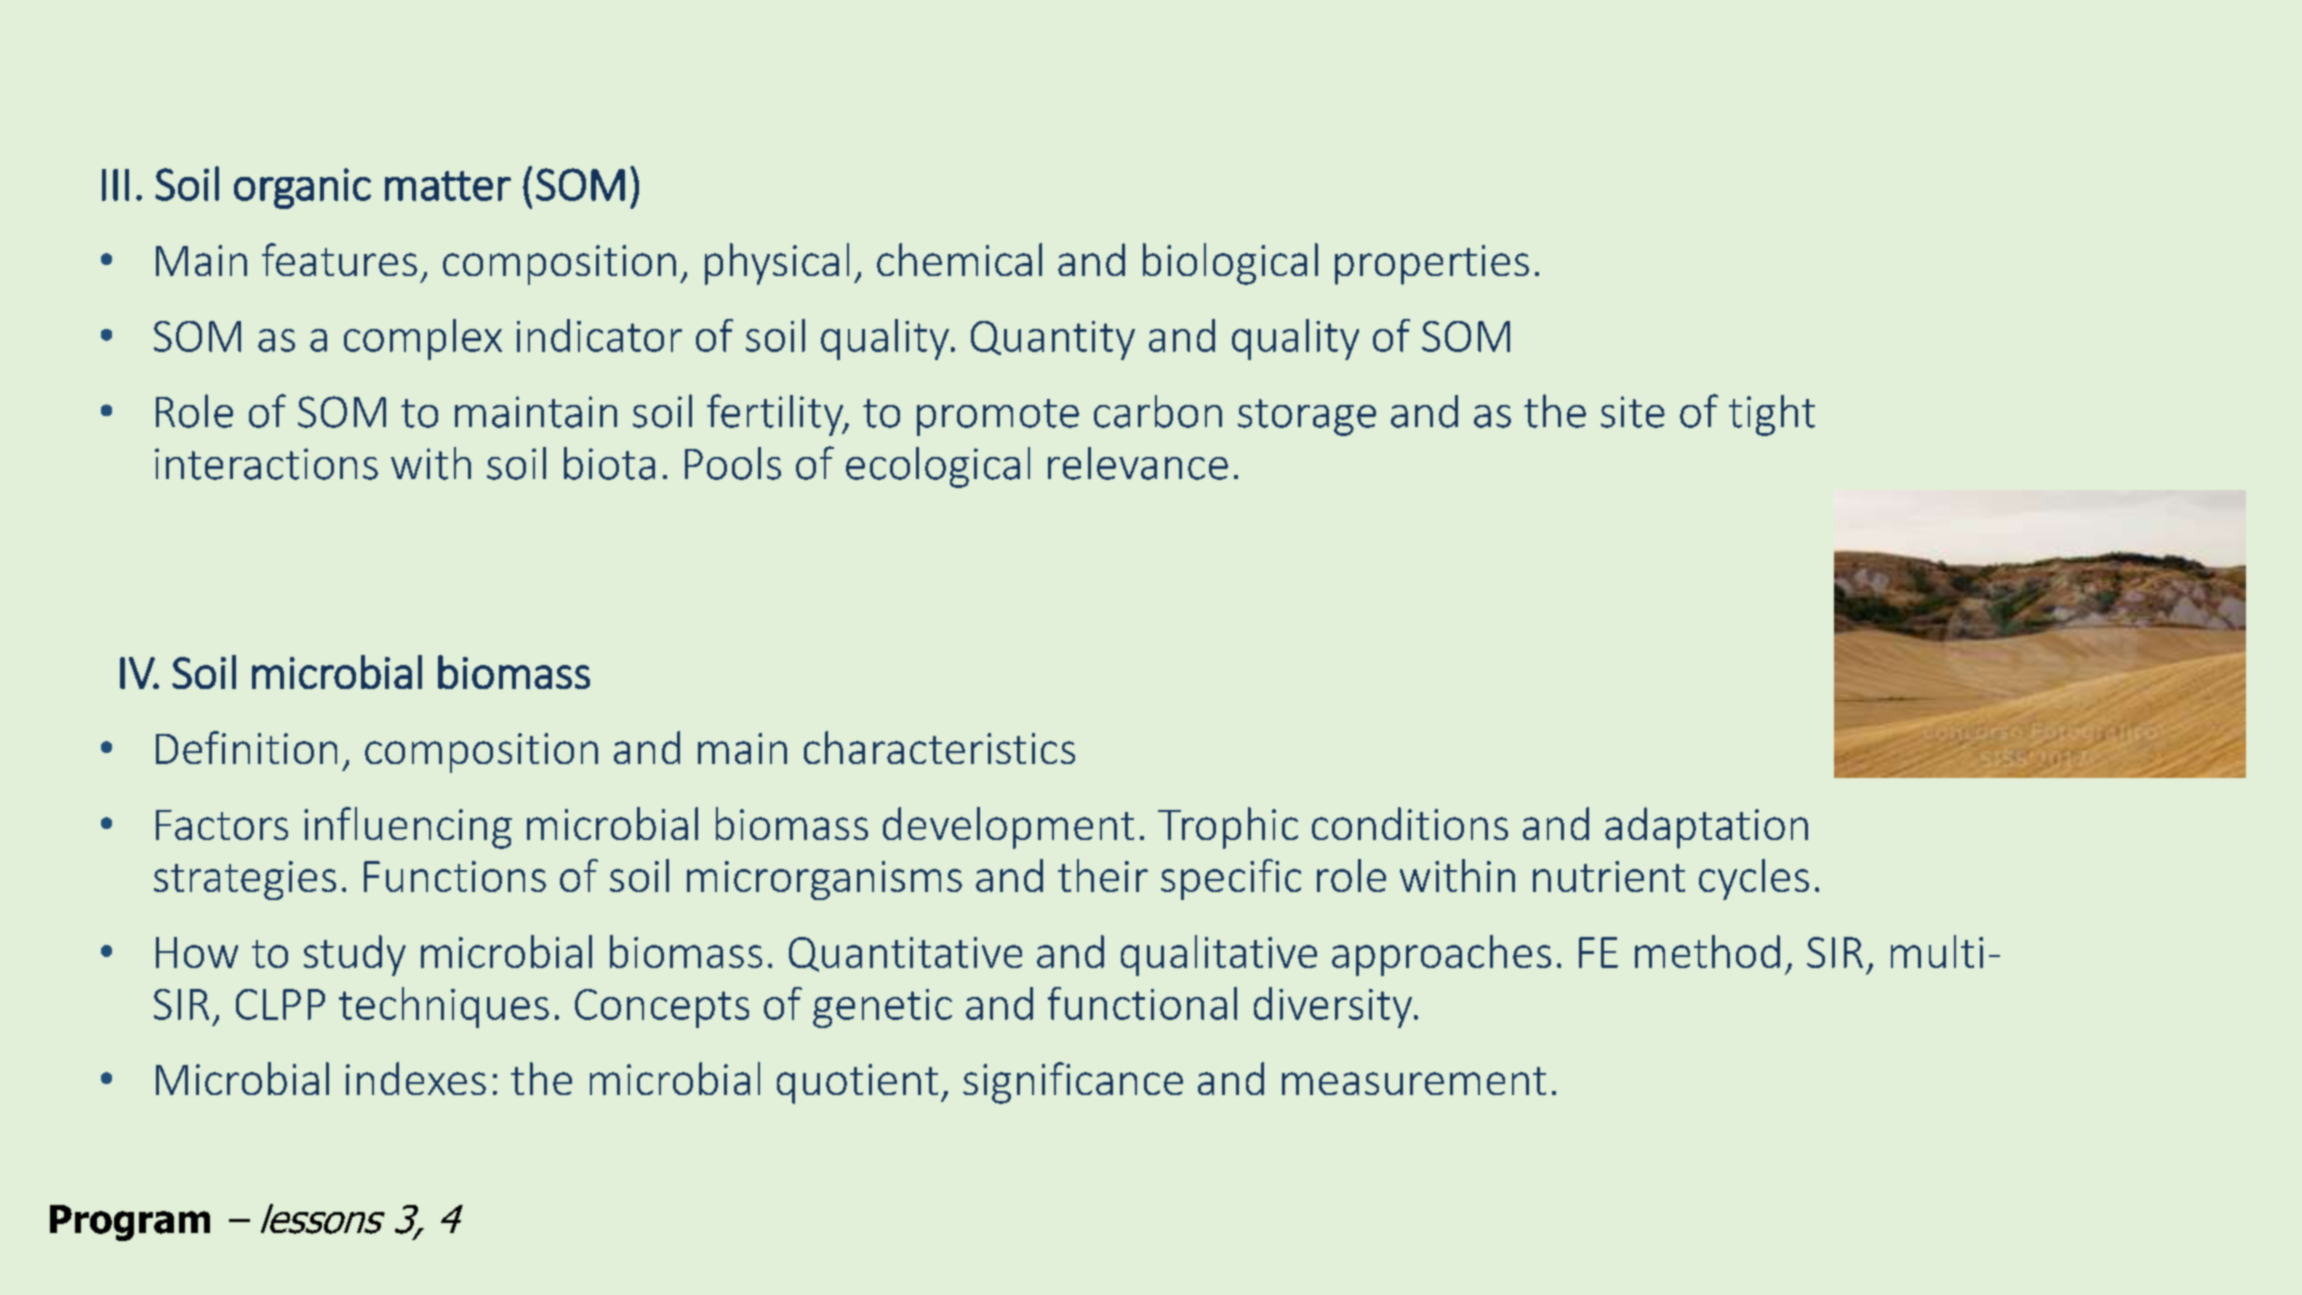  I want to click on Program, so click(130, 1223).
